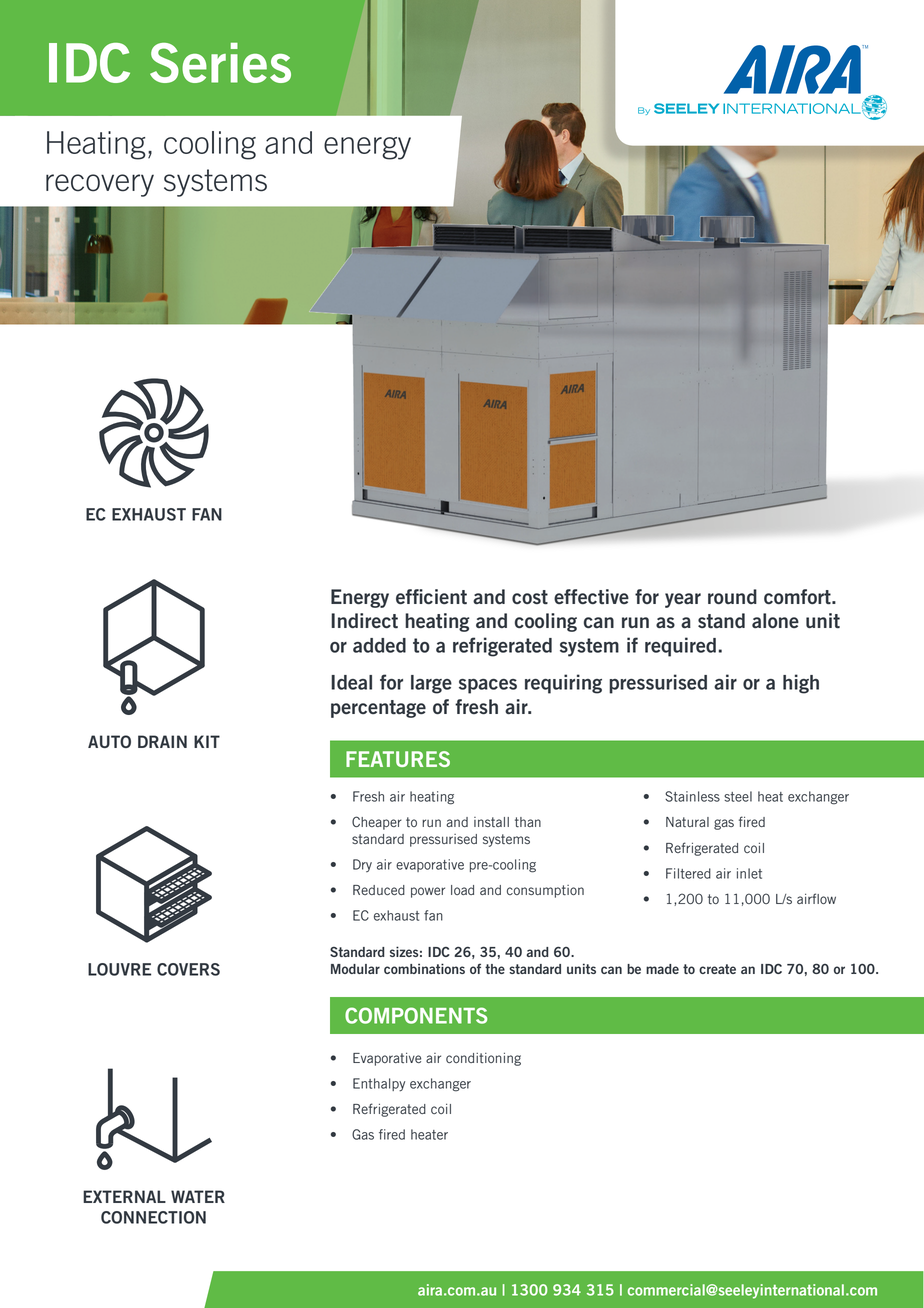  Describe the element at coordinates (198, 1196) in the page. I see `WATER` at that location.
